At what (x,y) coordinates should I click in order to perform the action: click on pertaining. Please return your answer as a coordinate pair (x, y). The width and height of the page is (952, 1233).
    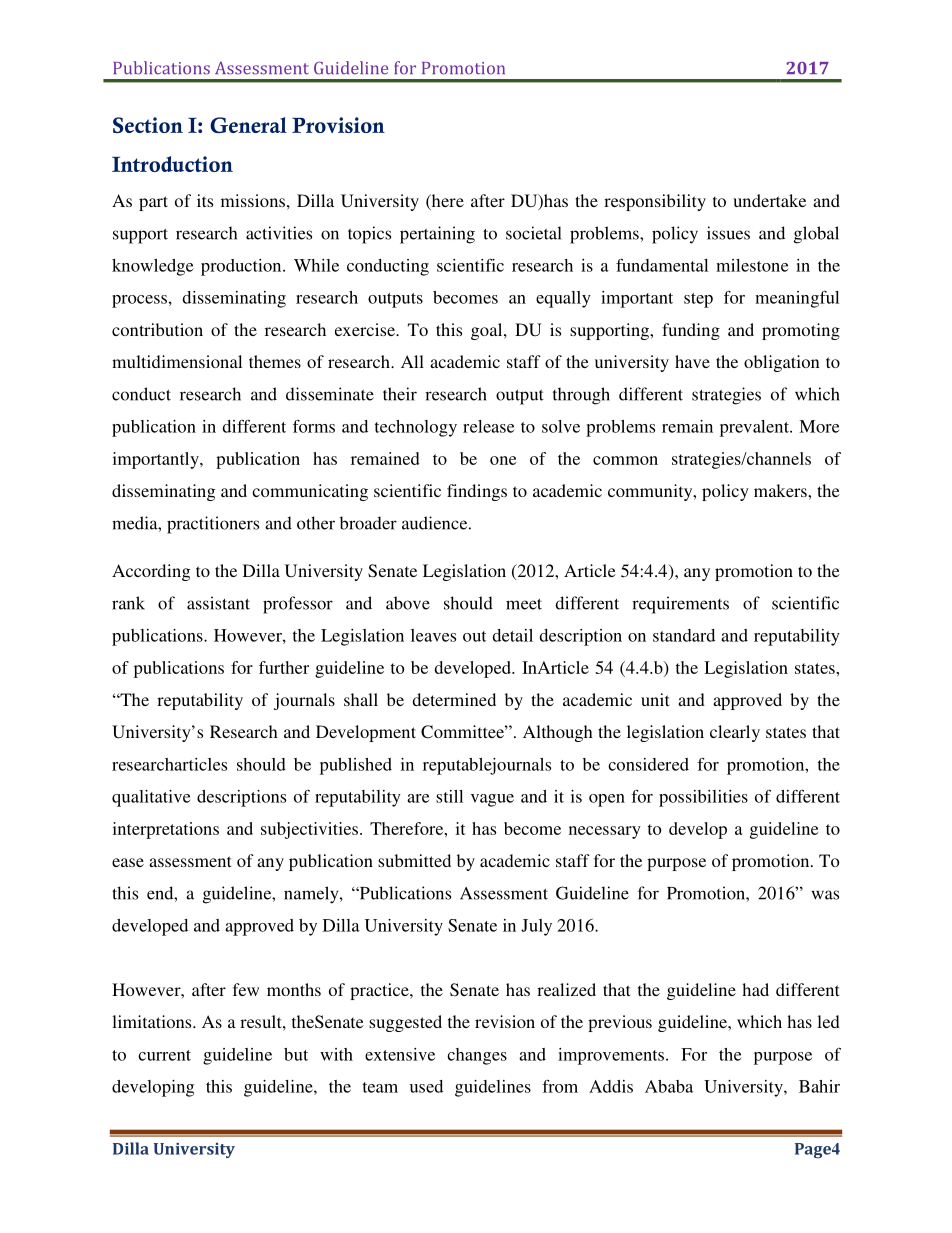
    Looking at the image, I should click on (437, 235).
